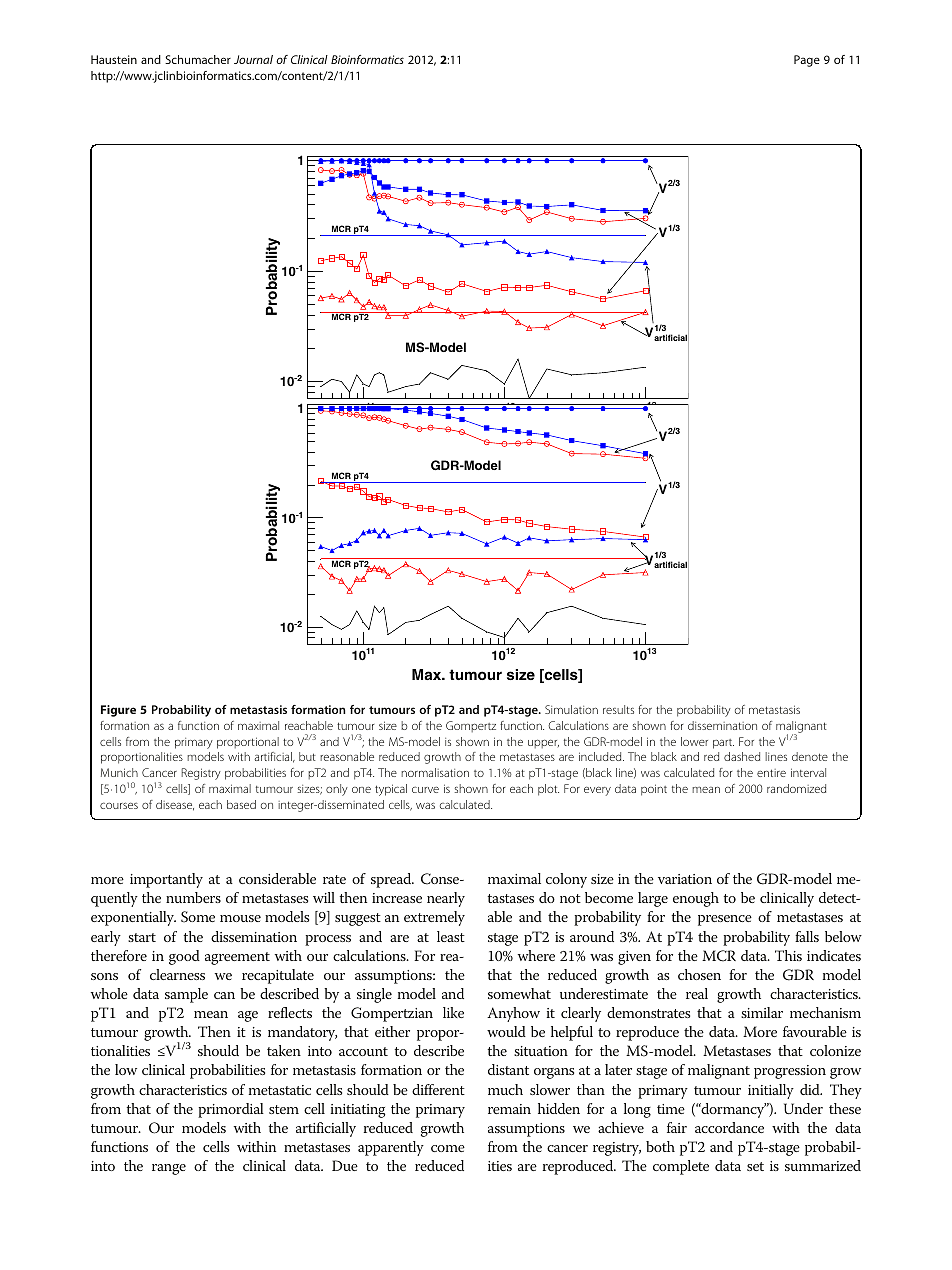 The image size is (952, 1270). I want to click on Schumacher, so click(198, 59).
